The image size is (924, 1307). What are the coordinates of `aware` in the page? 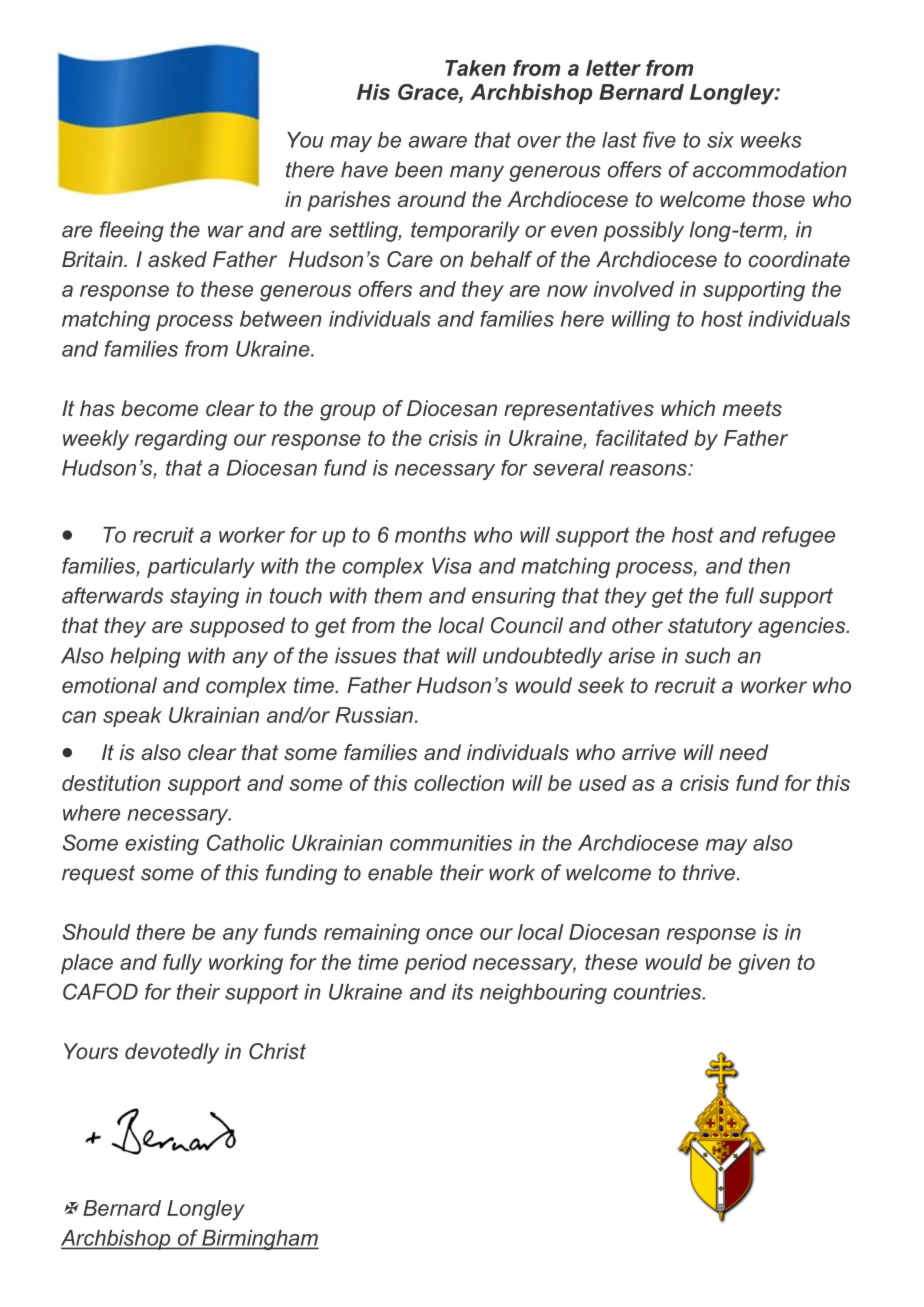 It's located at (437, 142).
